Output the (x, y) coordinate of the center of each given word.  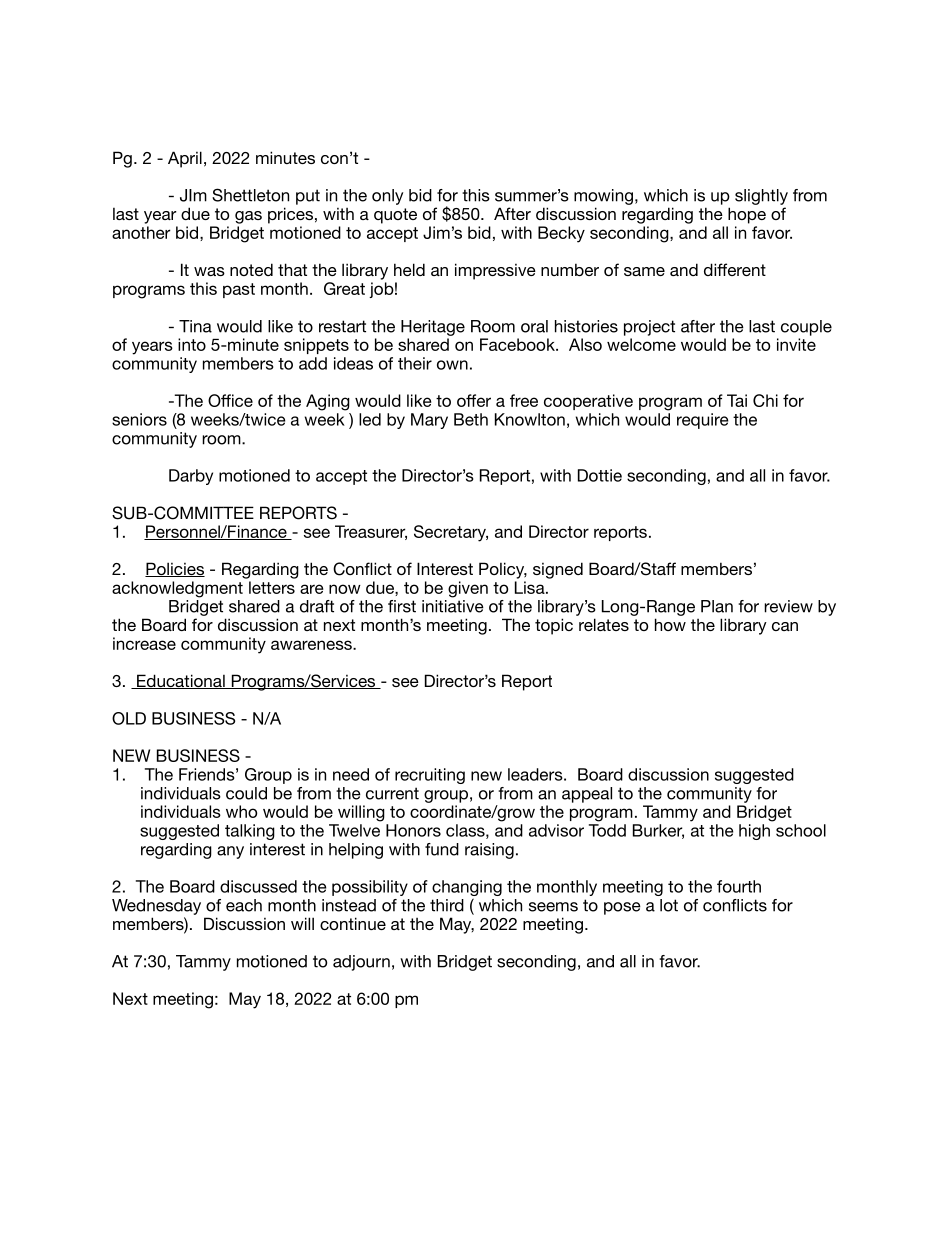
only (387, 197)
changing (467, 889)
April (185, 159)
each (244, 905)
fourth (739, 886)
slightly (761, 197)
